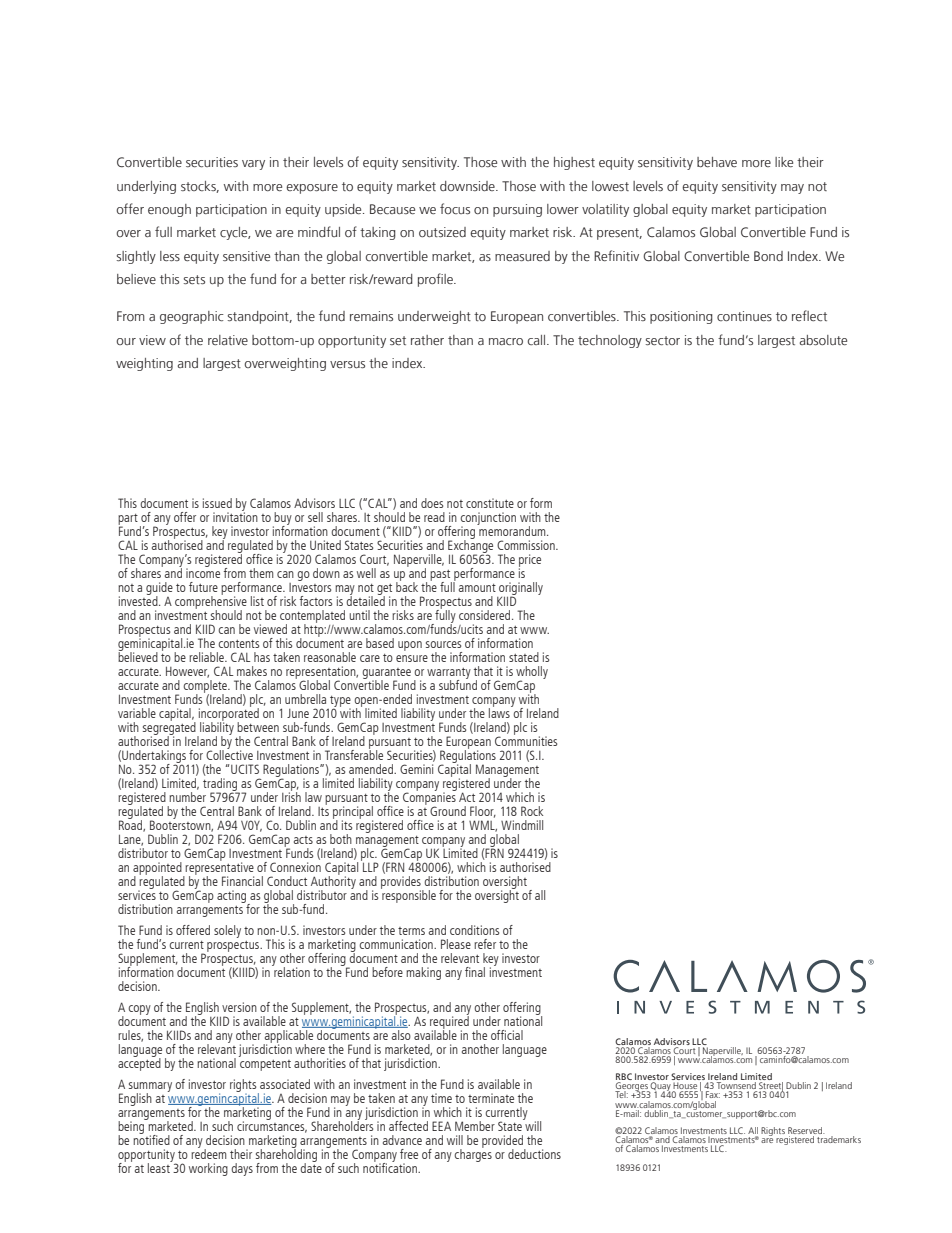 This page has width=952, height=1233. What do you see at coordinates (455, 208) in the page?
I see `focus` at bounding box center [455, 208].
